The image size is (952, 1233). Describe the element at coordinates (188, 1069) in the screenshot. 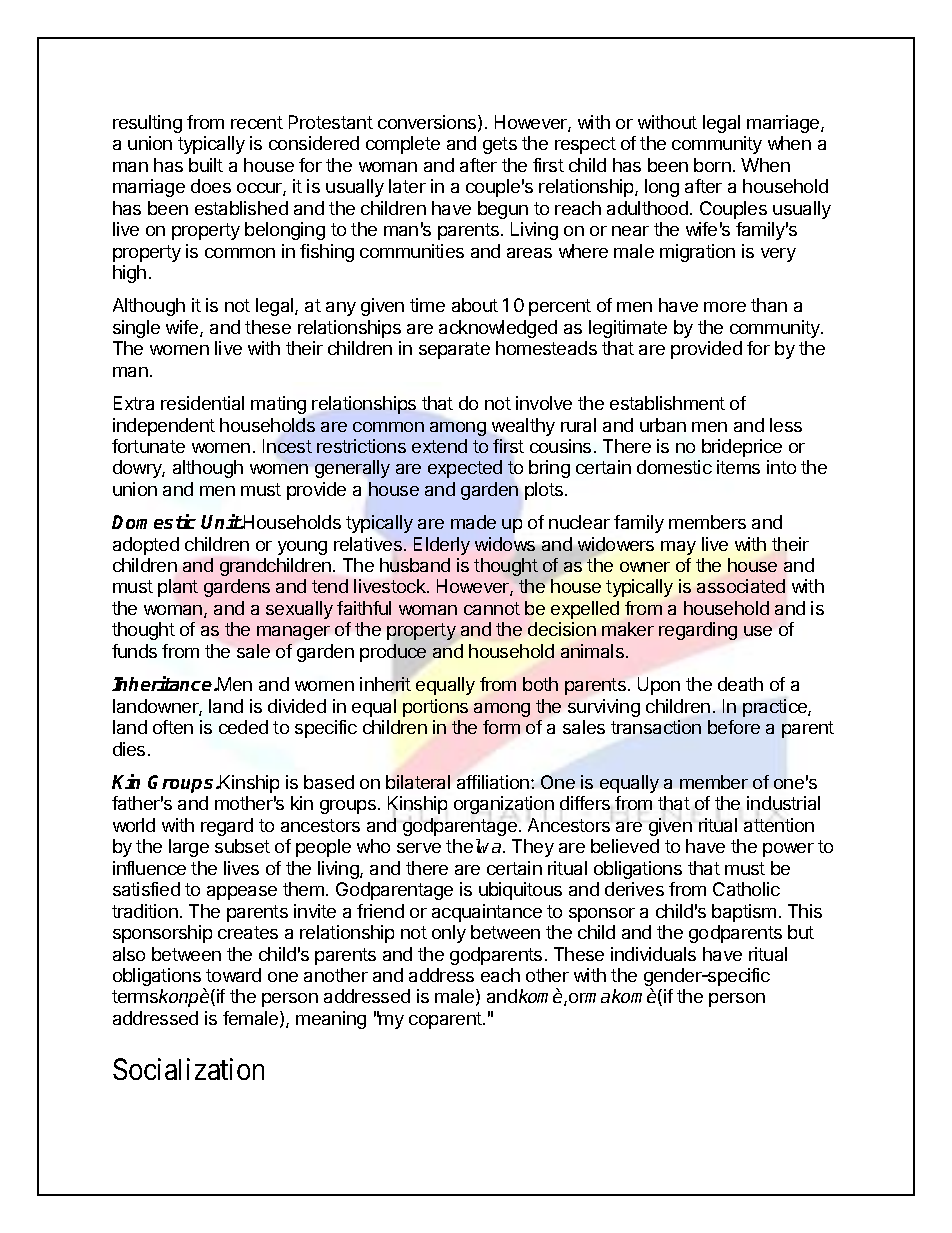

I see `Socialization` at that location.
